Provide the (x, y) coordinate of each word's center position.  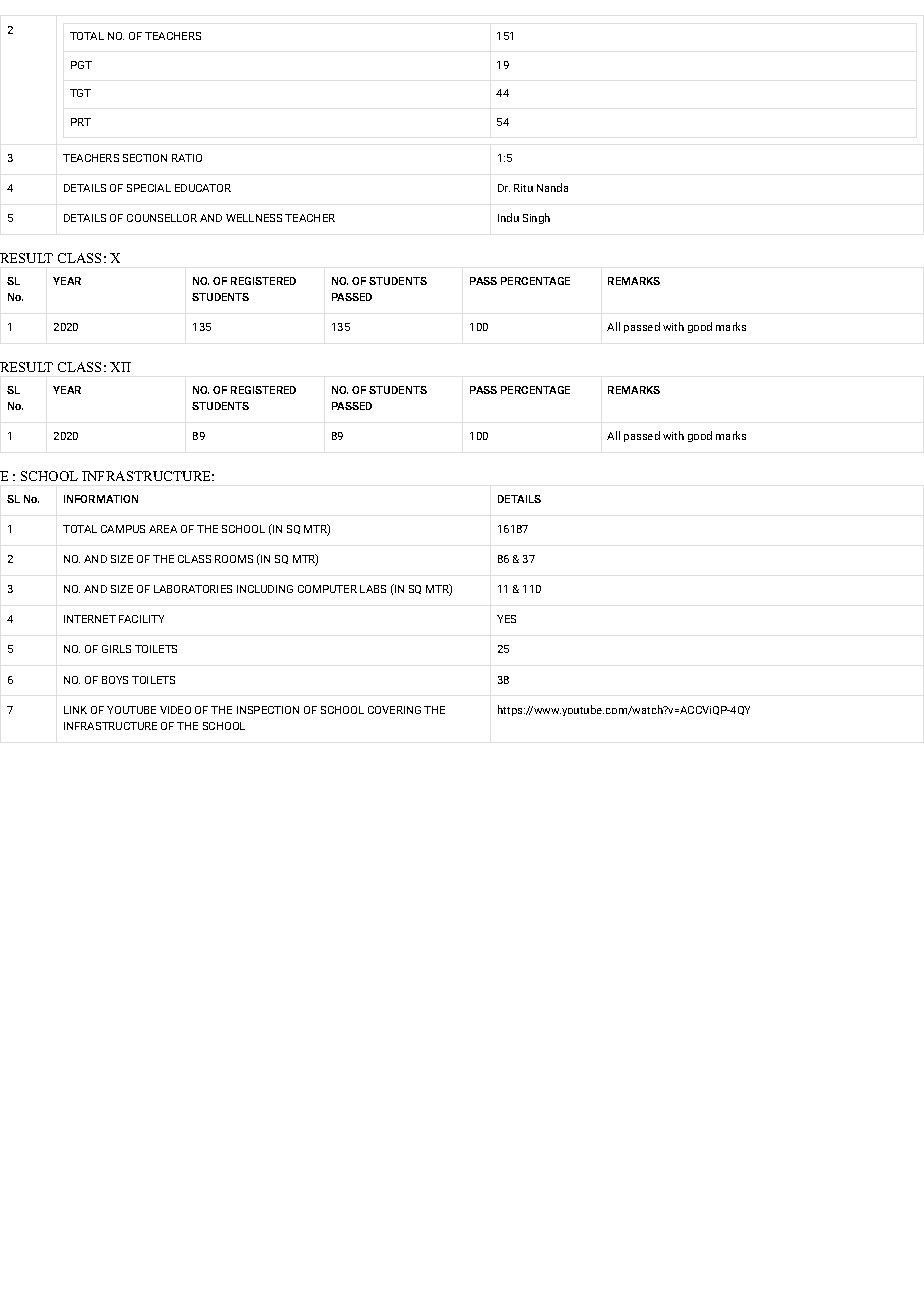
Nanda (552, 187)
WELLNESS (254, 218)
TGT (80, 93)
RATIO (187, 158)
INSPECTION (268, 710)
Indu (508, 217)
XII (120, 367)
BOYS (115, 680)
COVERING (394, 710)
